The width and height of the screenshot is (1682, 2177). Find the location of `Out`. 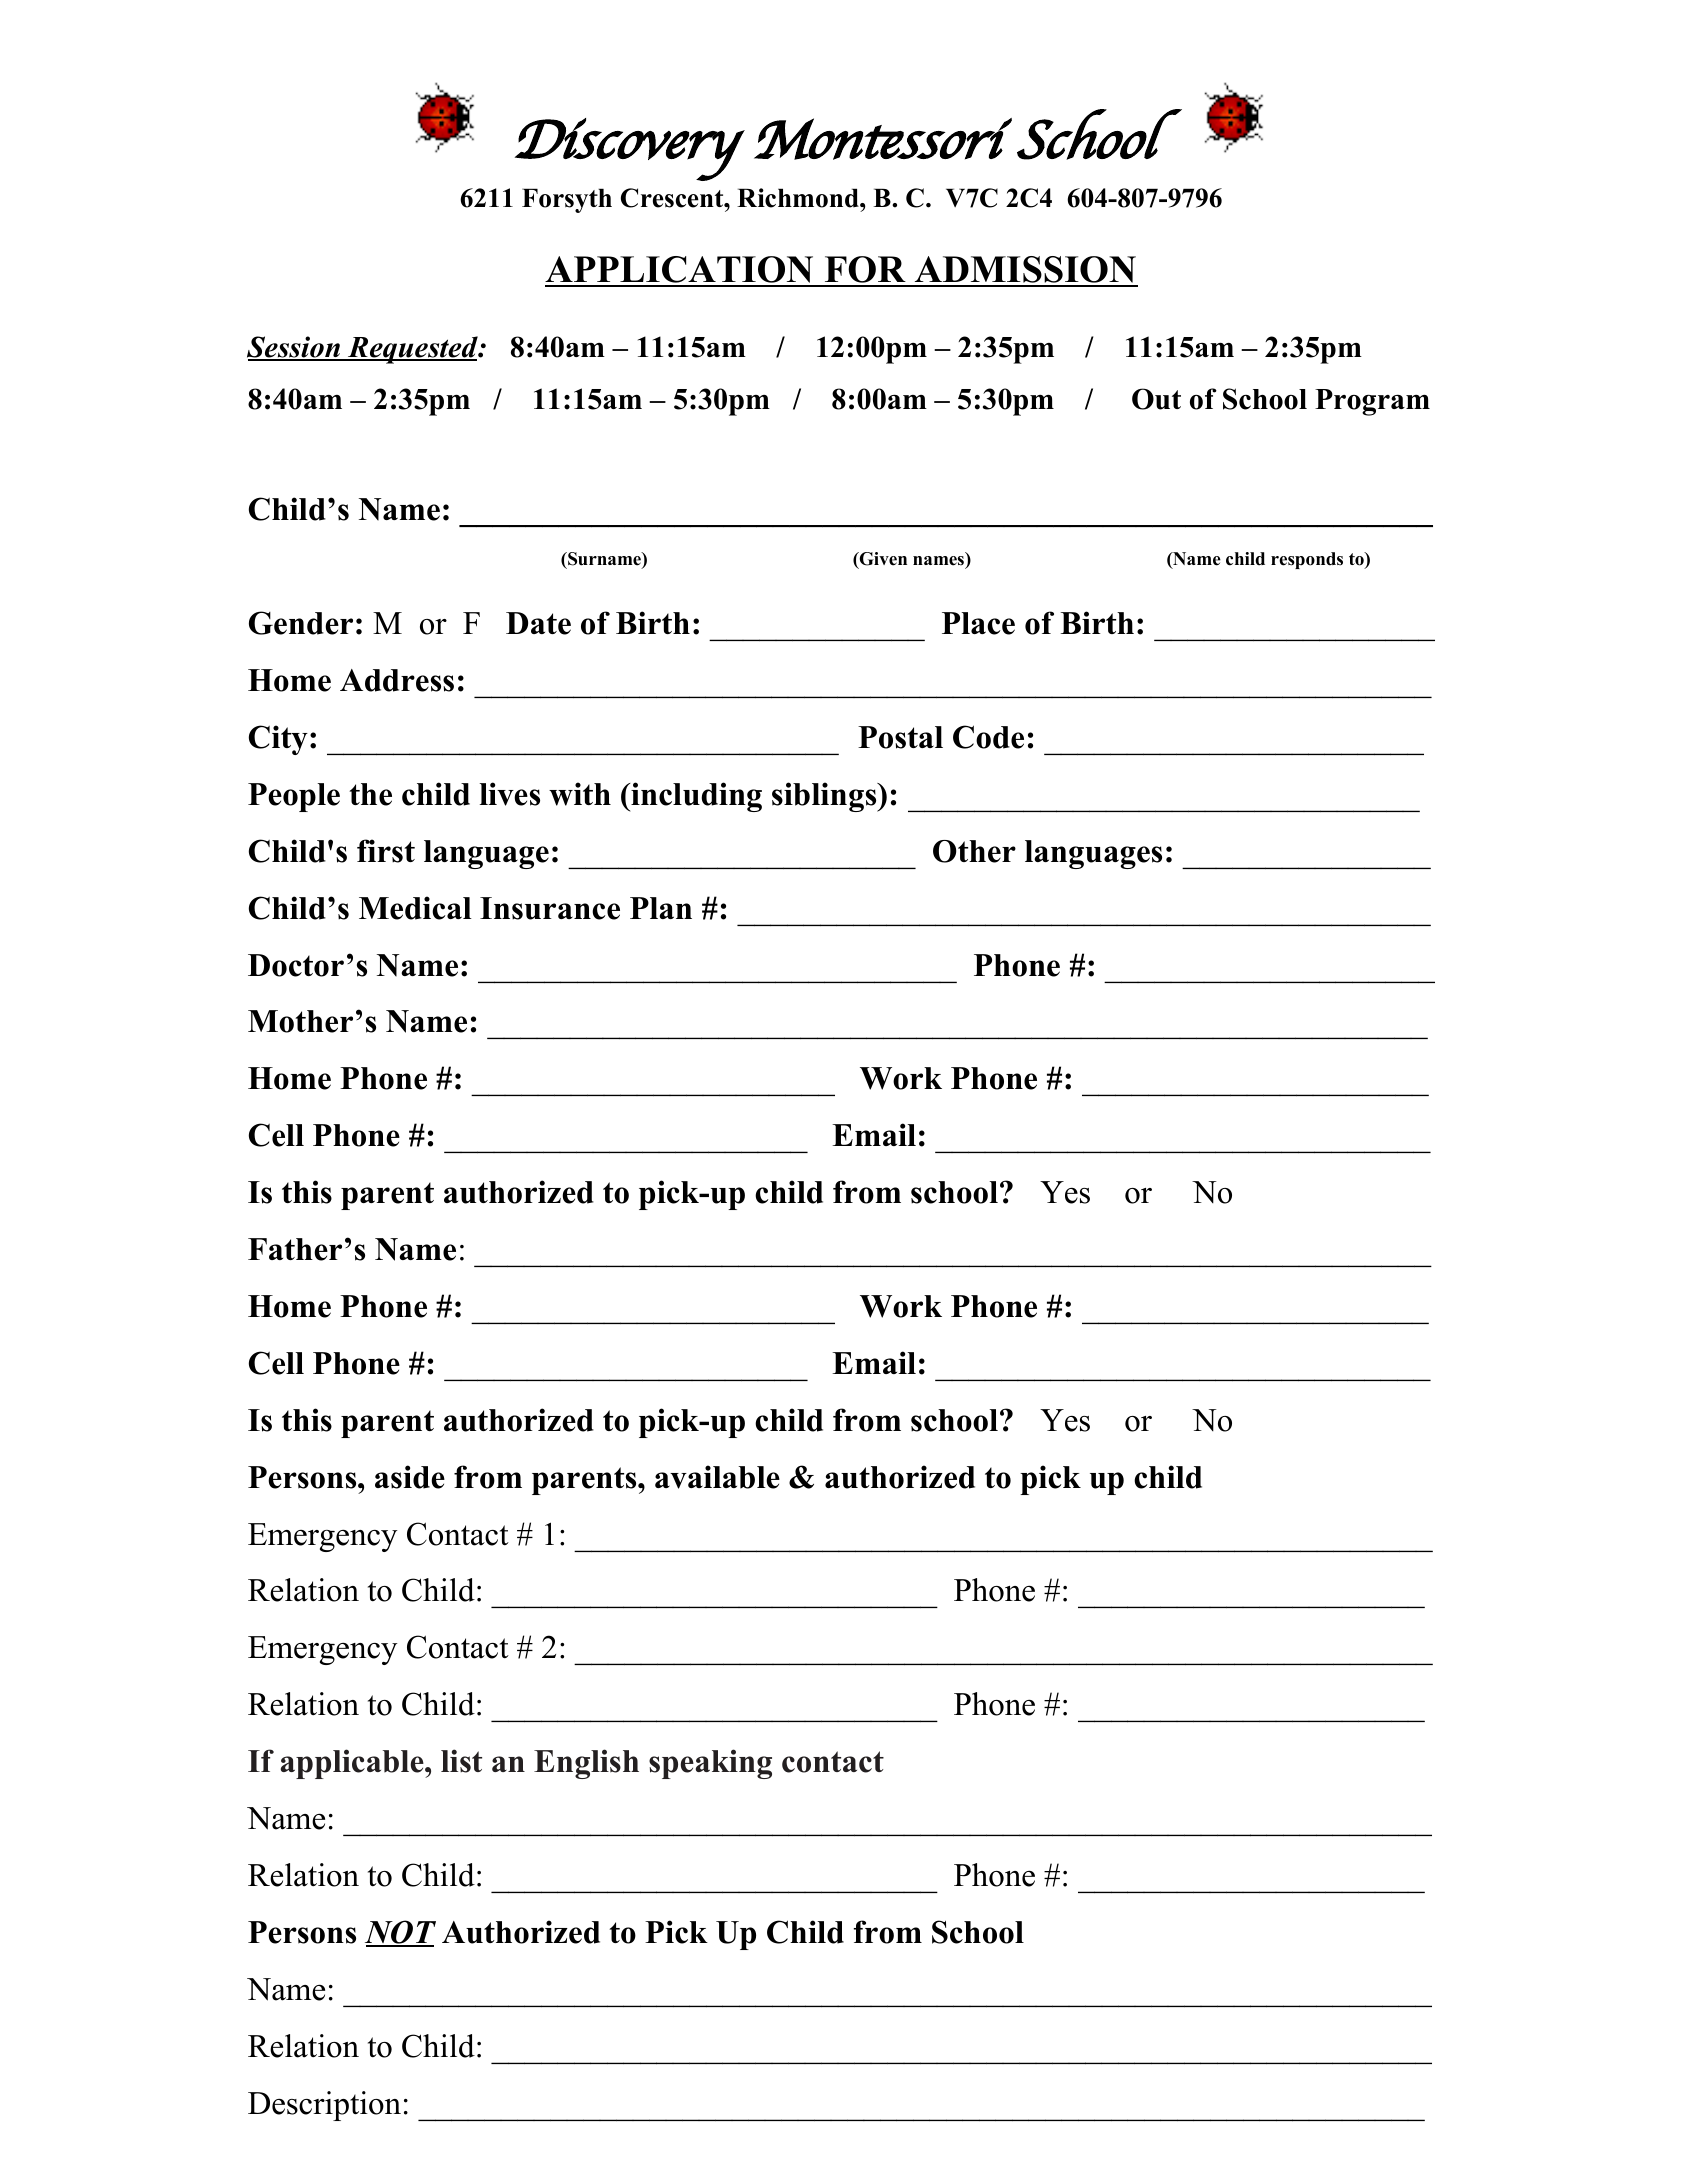

Out is located at coordinates (1156, 399).
